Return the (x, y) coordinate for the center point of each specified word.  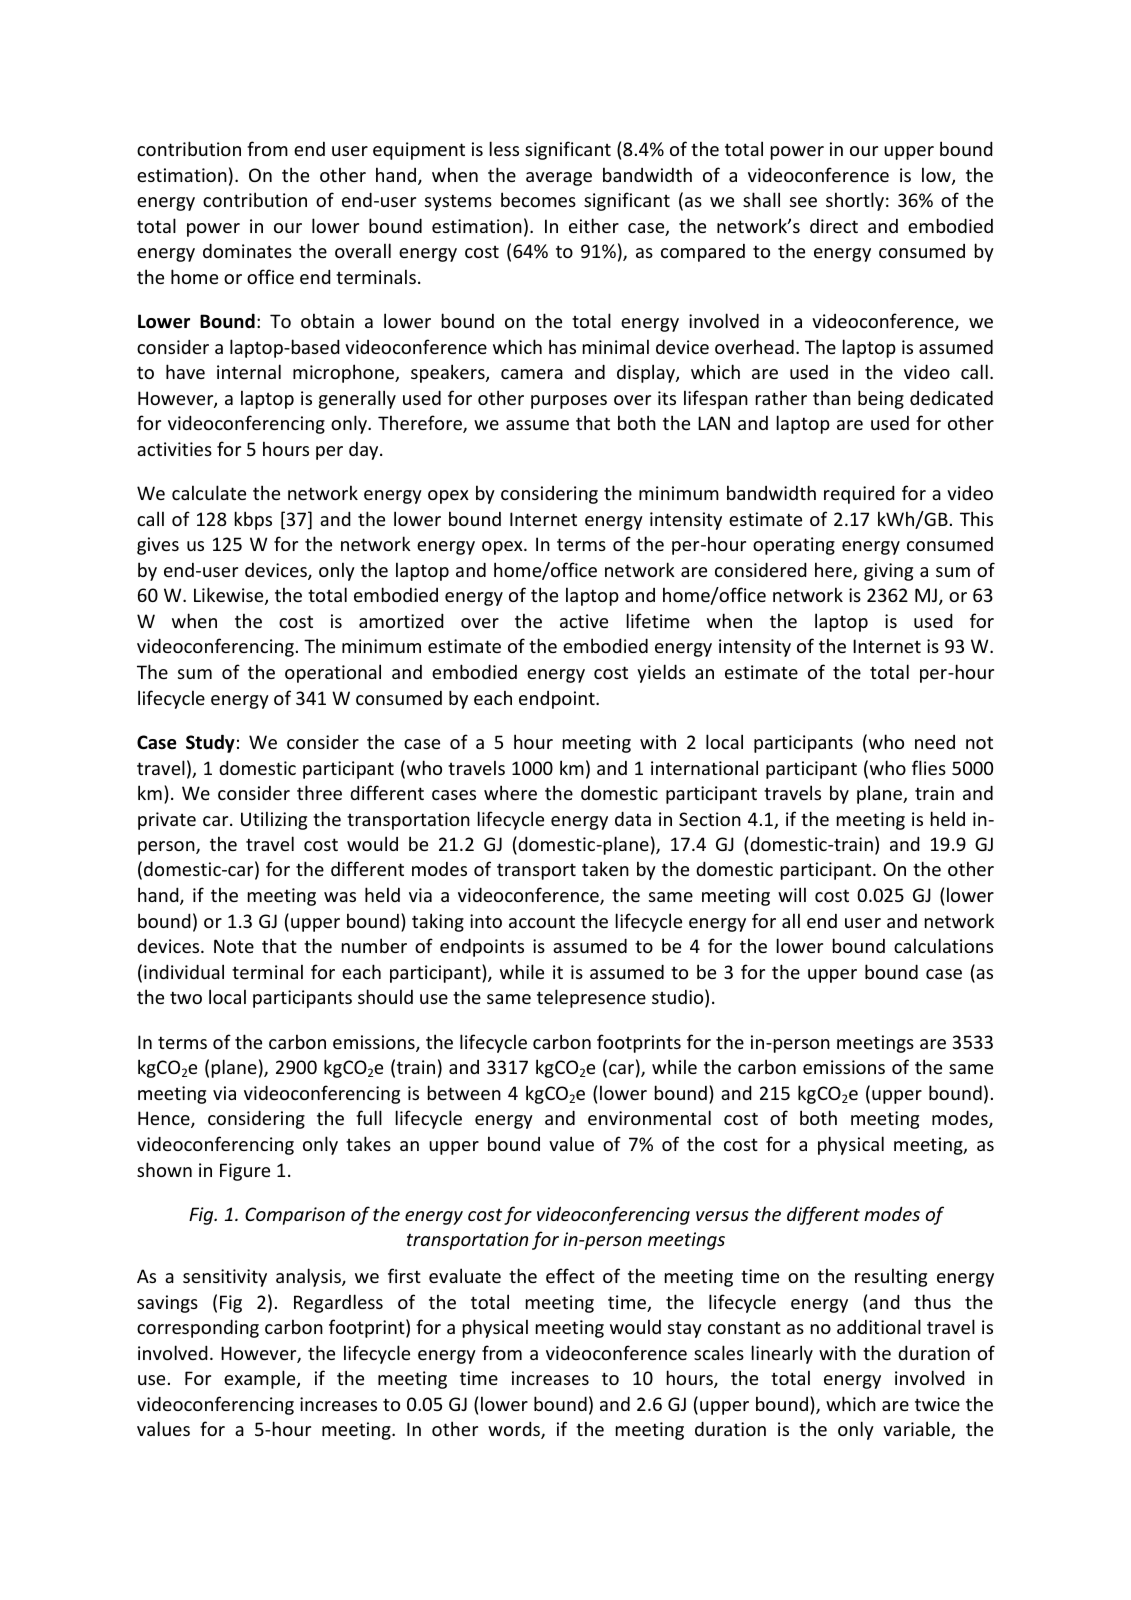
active (584, 621)
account (542, 921)
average (559, 179)
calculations (943, 945)
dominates (247, 250)
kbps (253, 520)
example (261, 1379)
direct (834, 226)
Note (234, 946)
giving (888, 572)
